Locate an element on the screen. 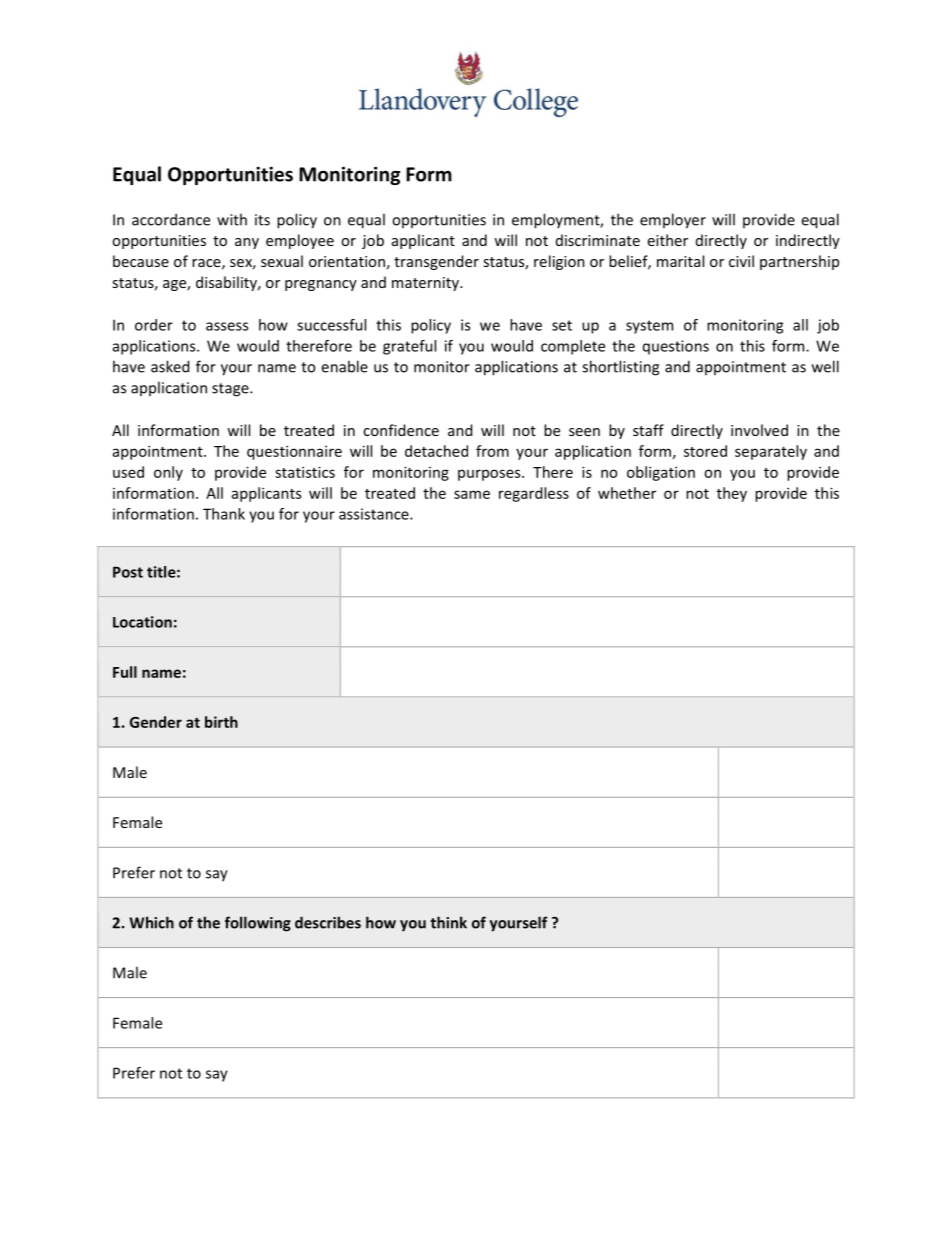 Image resolution: width=952 pixels, height=1233 pixels. Post is located at coordinates (128, 572).
